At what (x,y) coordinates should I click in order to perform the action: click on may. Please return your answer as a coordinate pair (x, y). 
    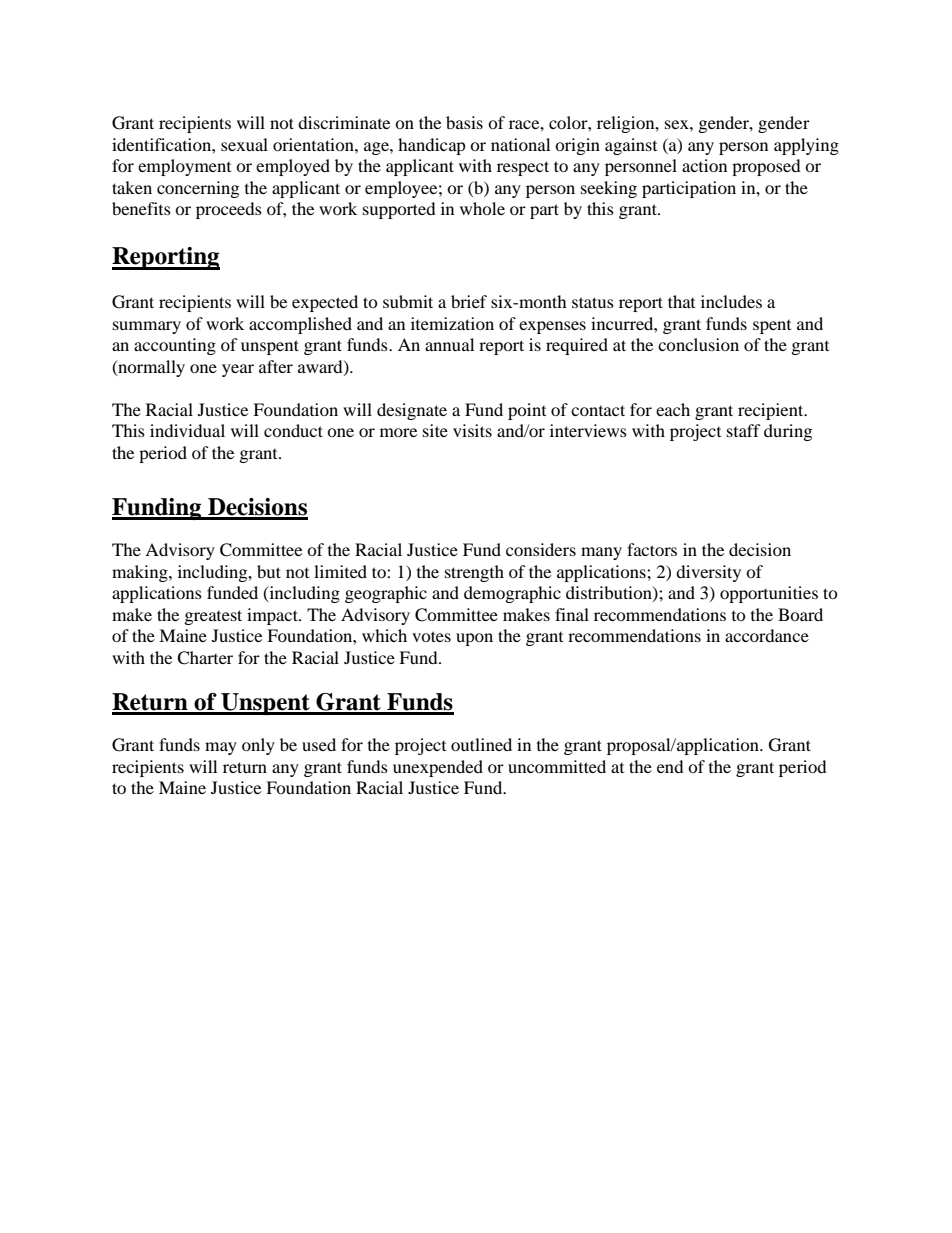
    Looking at the image, I should click on (221, 748).
